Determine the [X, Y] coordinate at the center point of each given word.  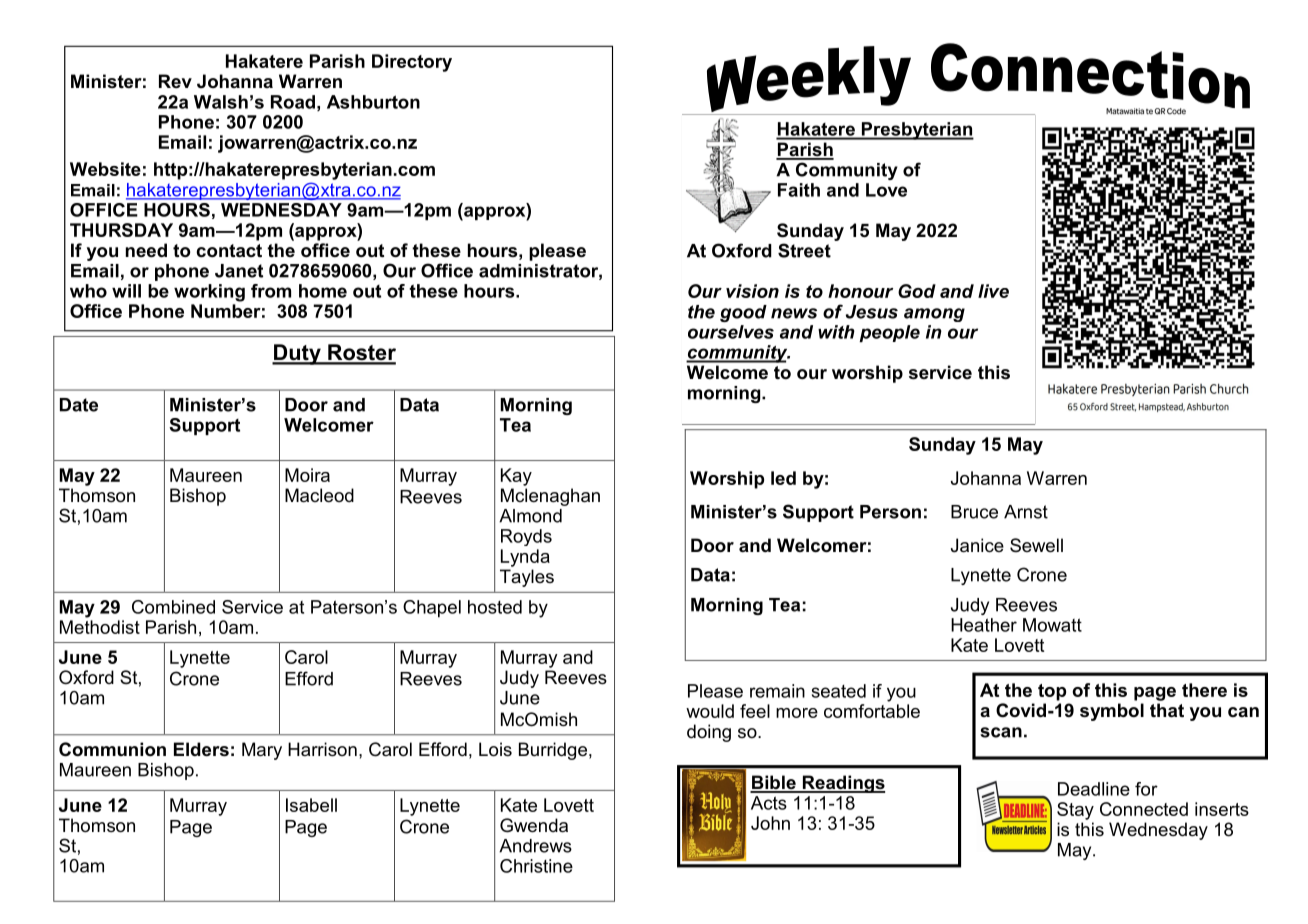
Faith [799, 190]
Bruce [974, 512]
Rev [175, 81]
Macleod [319, 495]
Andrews [535, 846]
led [783, 478]
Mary [262, 751]
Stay [1075, 811]
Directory [412, 63]
